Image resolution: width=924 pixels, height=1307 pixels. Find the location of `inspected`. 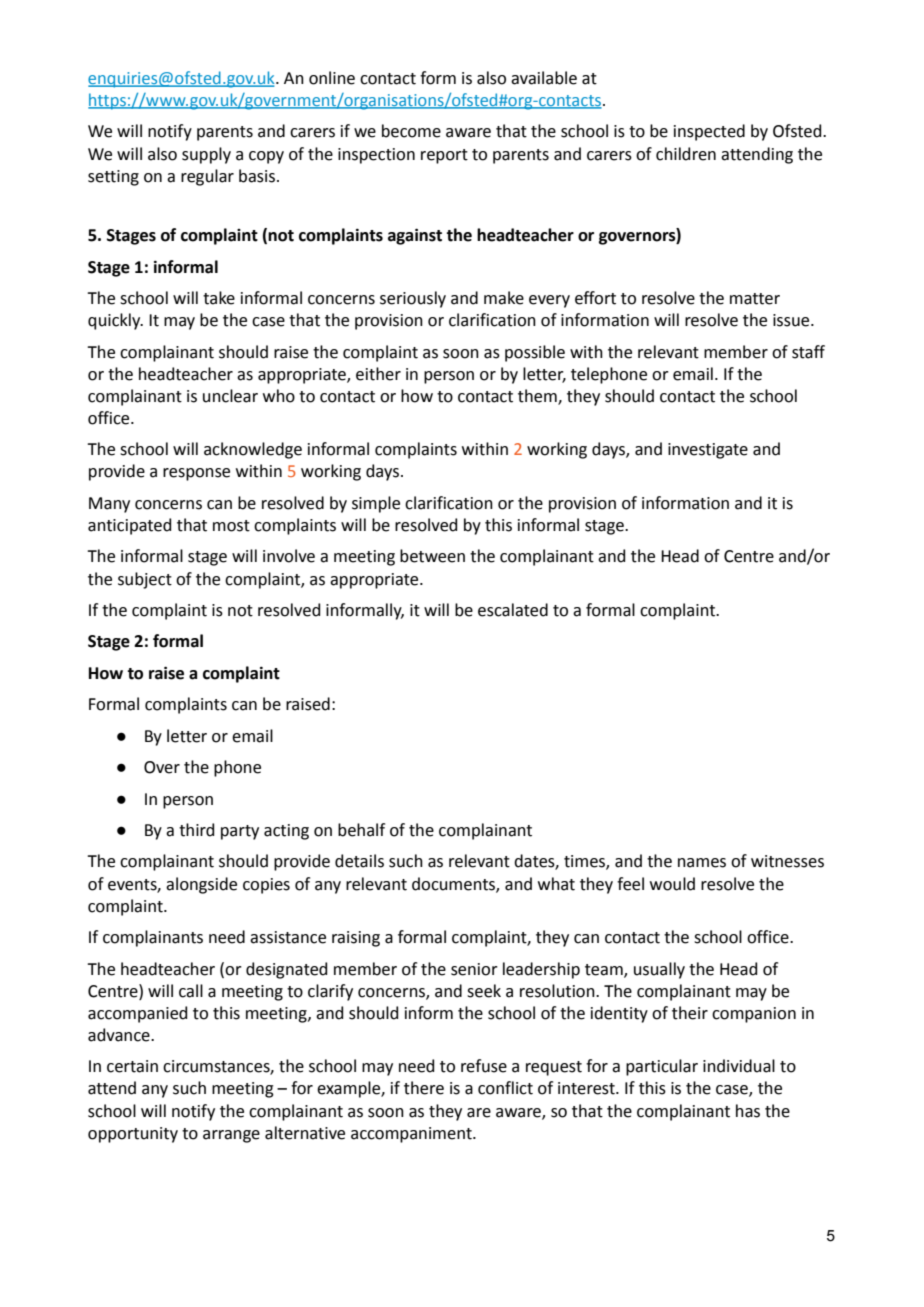

inspected is located at coordinates (709, 132).
